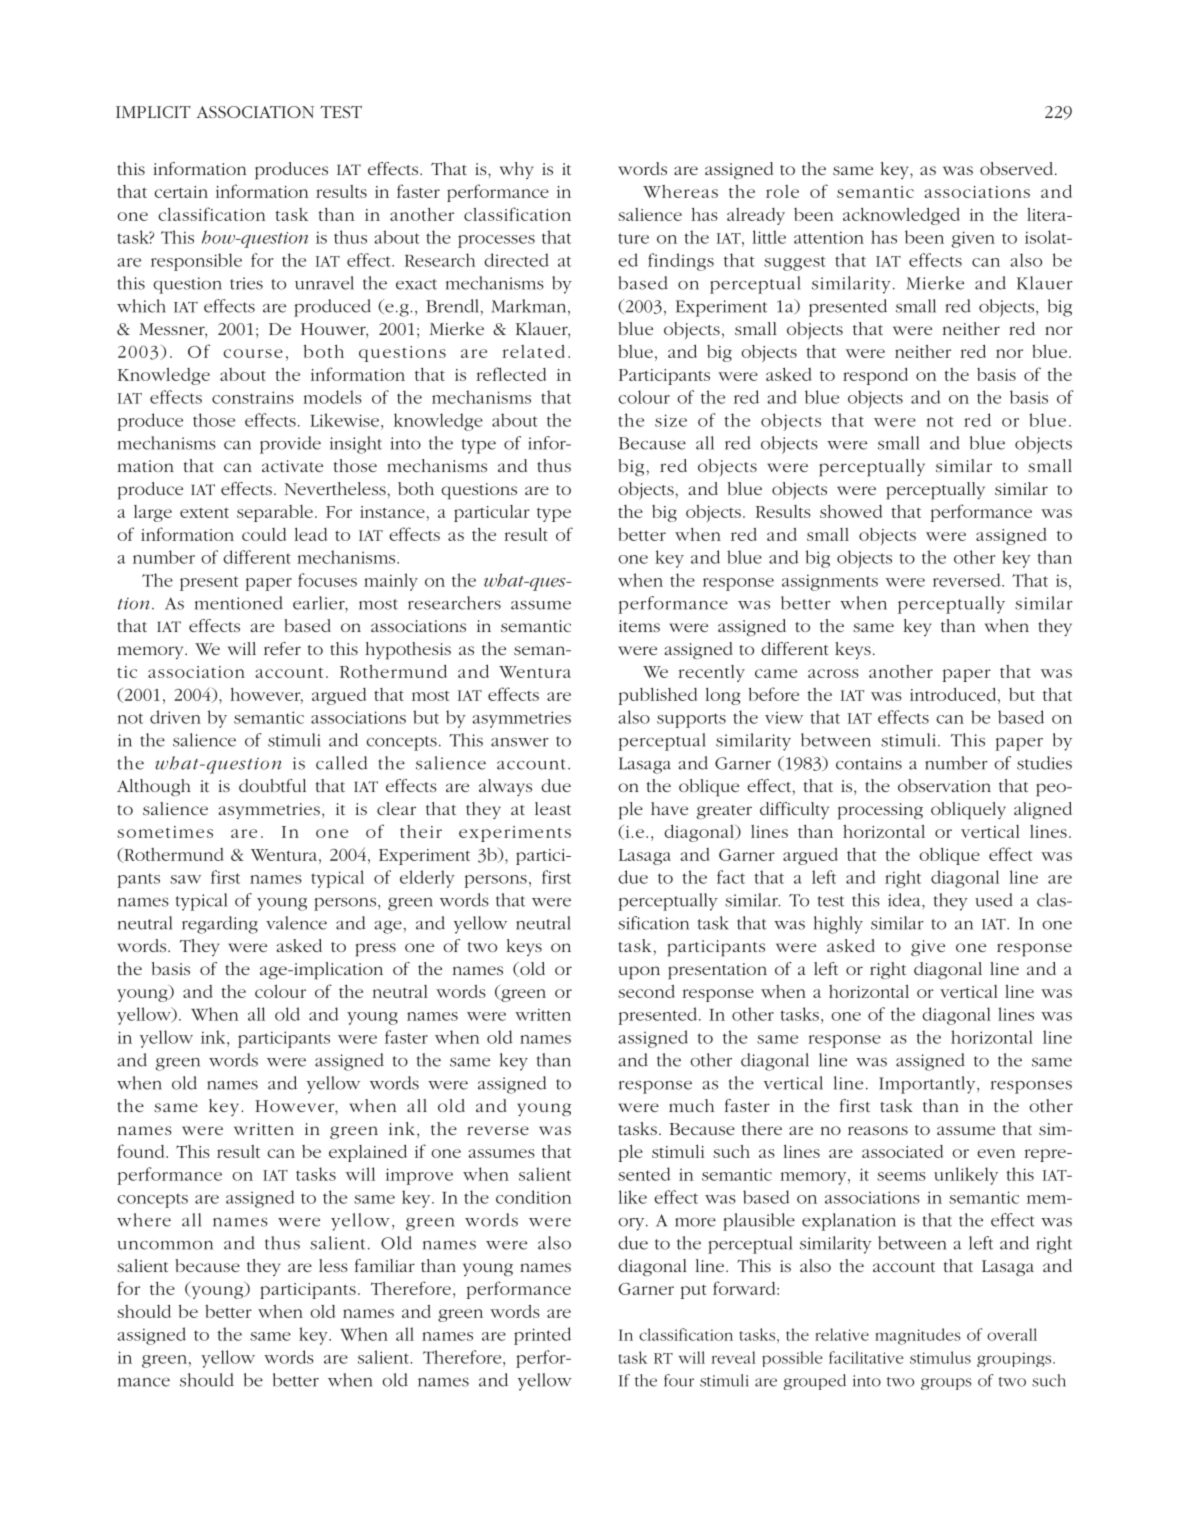  Describe the element at coordinates (869, 763) in the screenshot. I see `contains` at that location.
